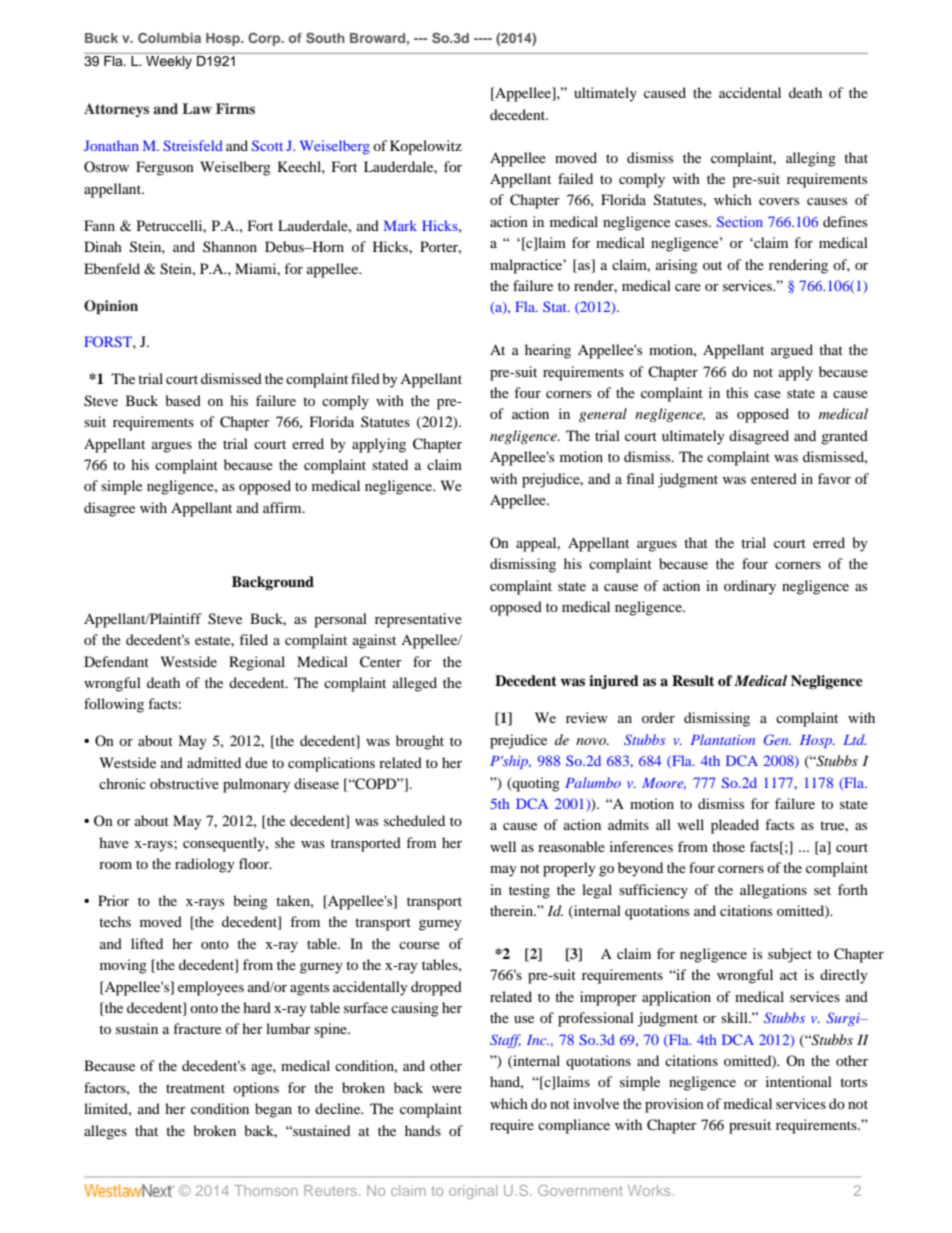 The height and width of the page is (1233, 952). Describe the element at coordinates (183, 400) in the page. I see `based` at that location.
